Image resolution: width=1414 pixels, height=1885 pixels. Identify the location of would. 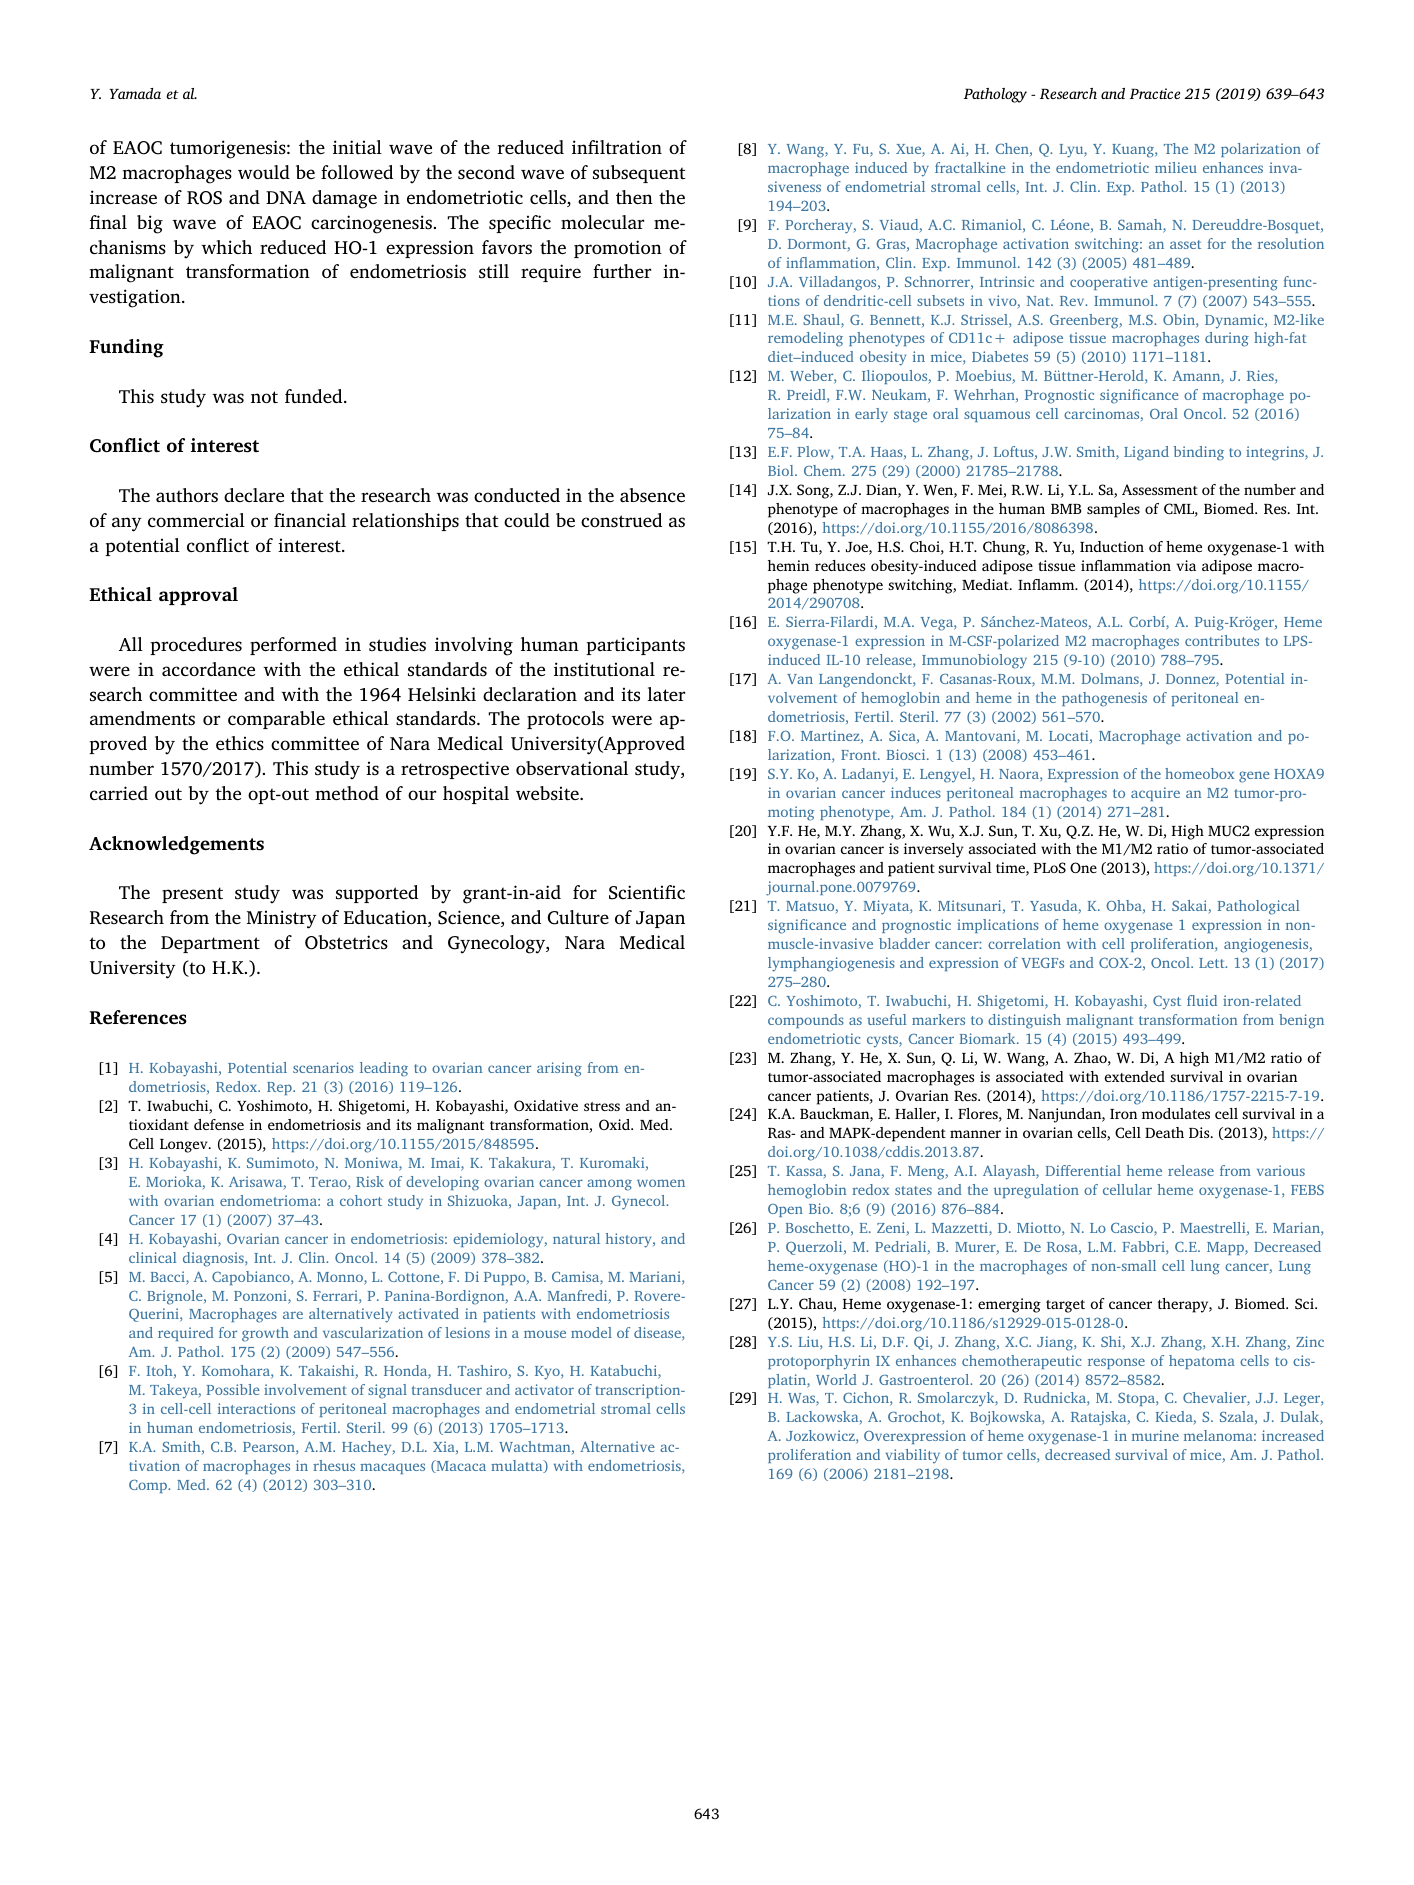
(264, 172).
